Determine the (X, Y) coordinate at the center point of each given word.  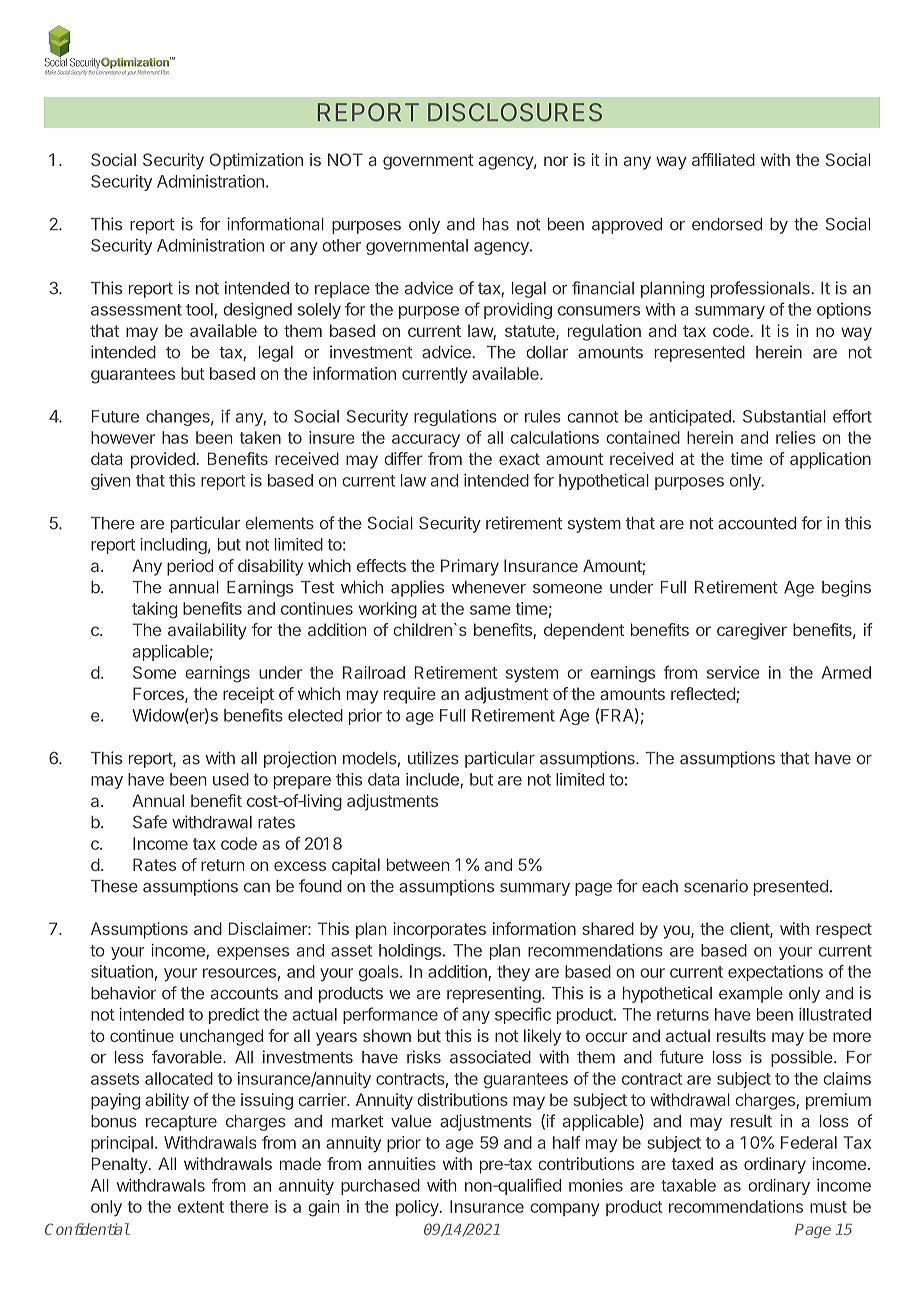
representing (494, 994)
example (751, 995)
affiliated (723, 159)
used (231, 779)
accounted (757, 523)
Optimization (256, 161)
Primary (470, 567)
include (433, 780)
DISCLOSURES (515, 112)
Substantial (784, 416)
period (190, 567)
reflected (704, 695)
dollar (547, 352)
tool (200, 310)
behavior (123, 993)
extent (201, 1207)
